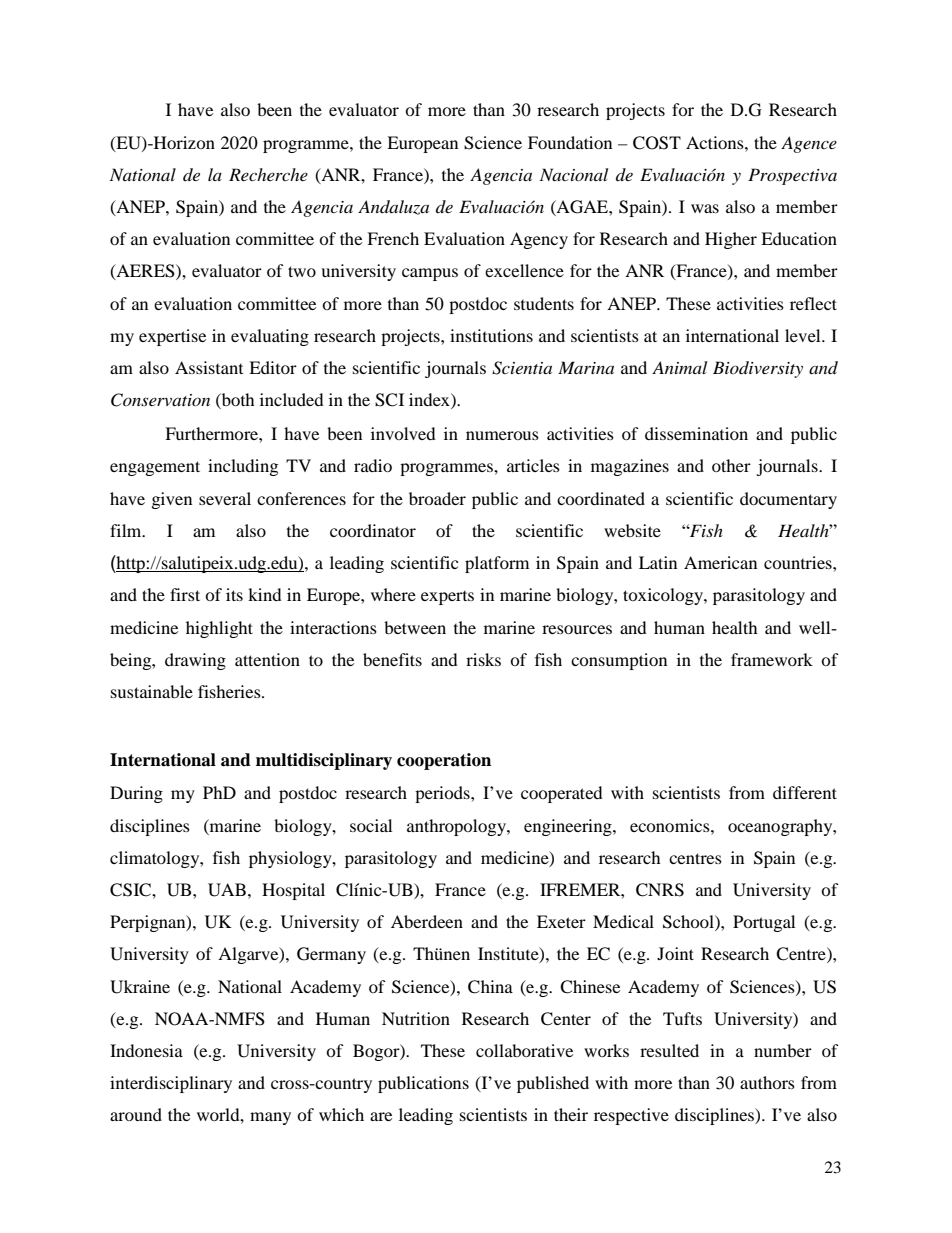  Describe the element at coordinates (209, 367) in the document. I see `Assistant` at that location.
